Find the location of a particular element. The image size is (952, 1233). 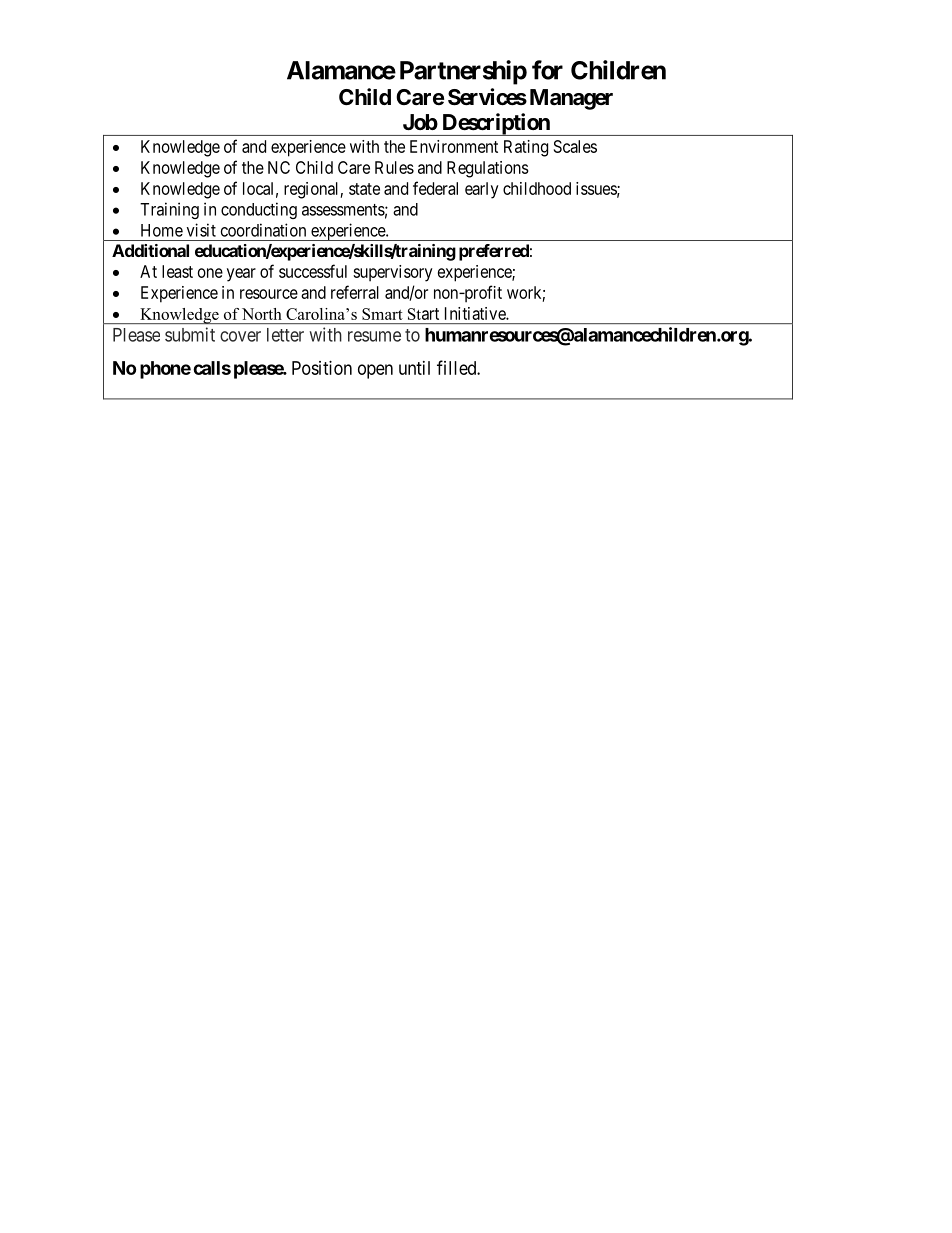

Partnership is located at coordinates (463, 72).
